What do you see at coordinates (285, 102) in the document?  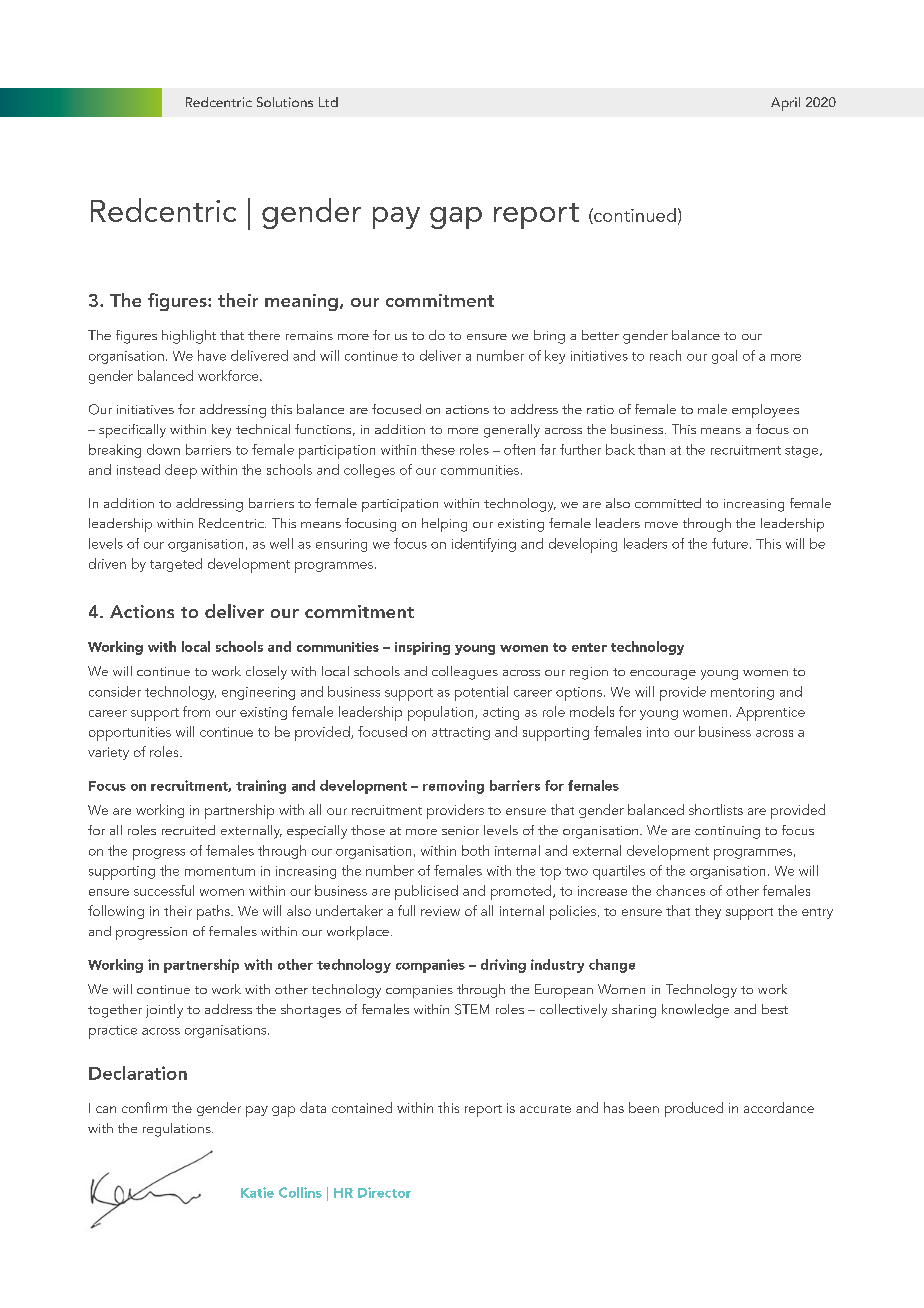 I see `Solutions` at bounding box center [285, 102].
